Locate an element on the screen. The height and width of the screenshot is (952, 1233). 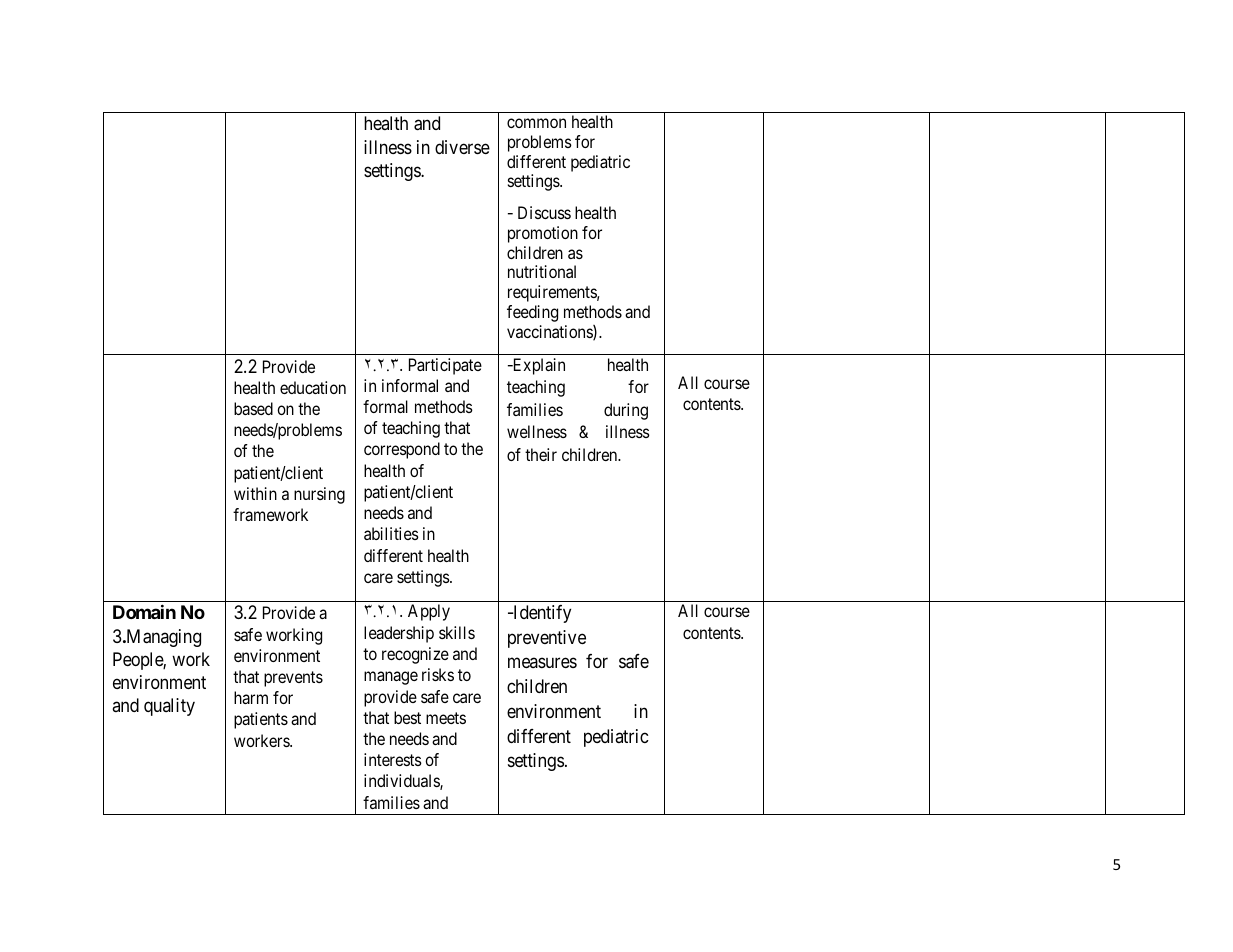
diverse is located at coordinates (462, 147).
